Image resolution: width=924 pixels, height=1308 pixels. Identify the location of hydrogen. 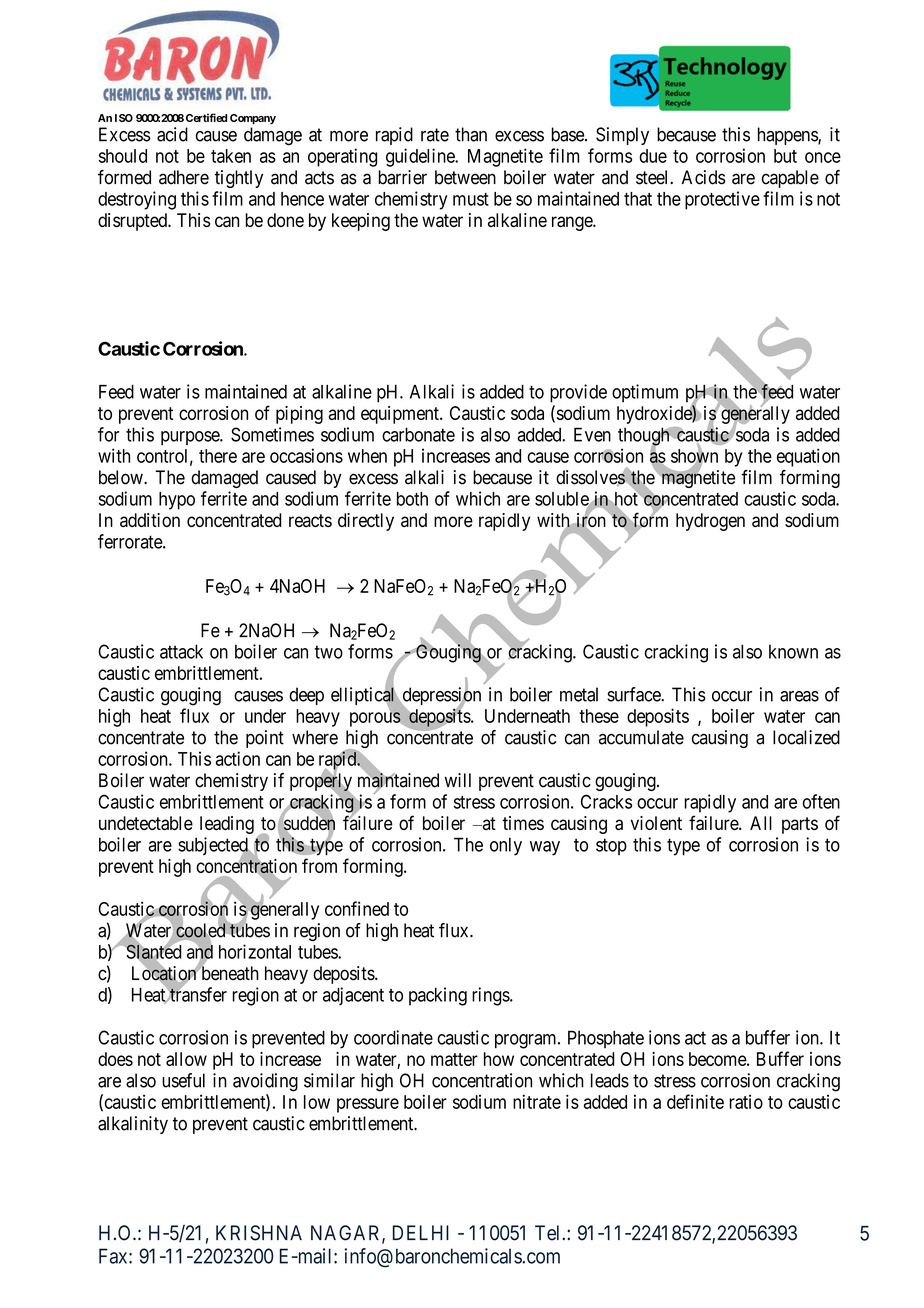
(710, 522).
